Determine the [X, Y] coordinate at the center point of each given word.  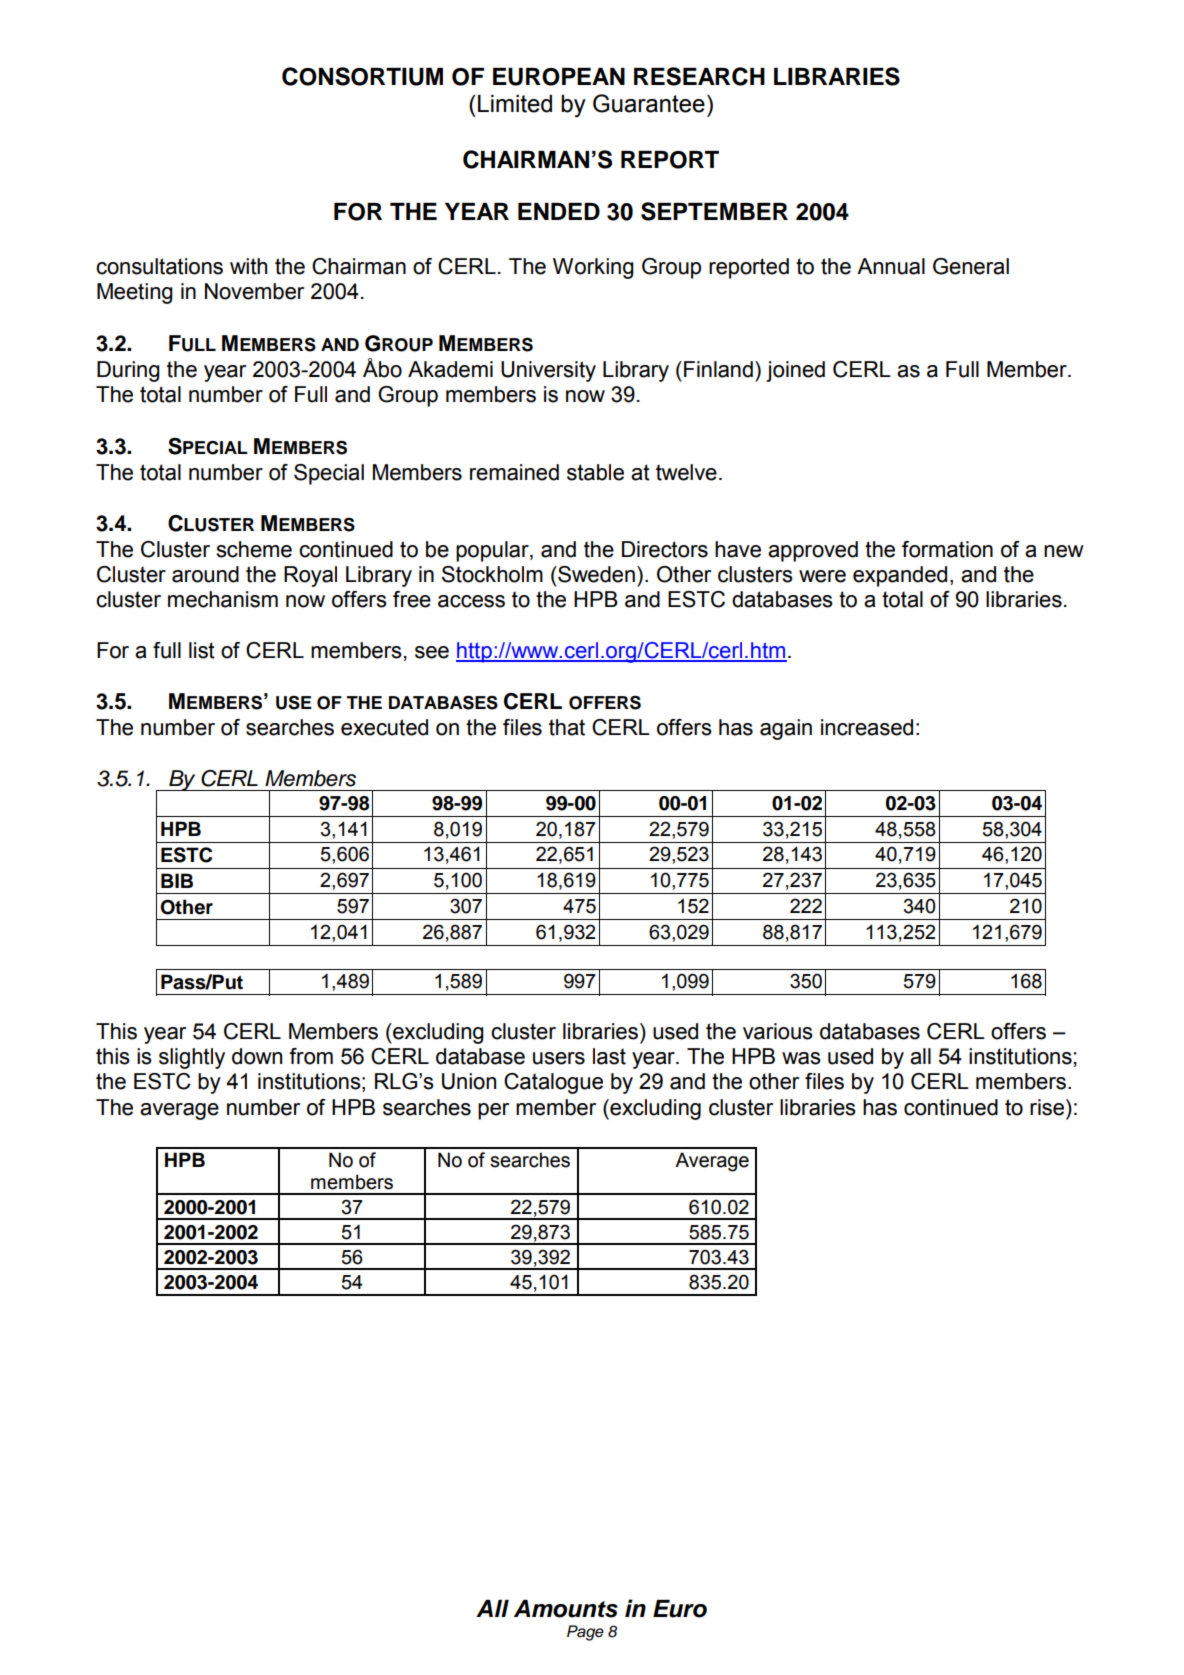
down [257, 1056]
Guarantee [649, 103]
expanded [900, 576]
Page [585, 1633]
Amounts [566, 1609]
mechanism [223, 599]
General [971, 266]
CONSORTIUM [362, 76]
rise [1048, 1107]
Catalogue [553, 1083]
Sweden [595, 574]
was [801, 1058]
